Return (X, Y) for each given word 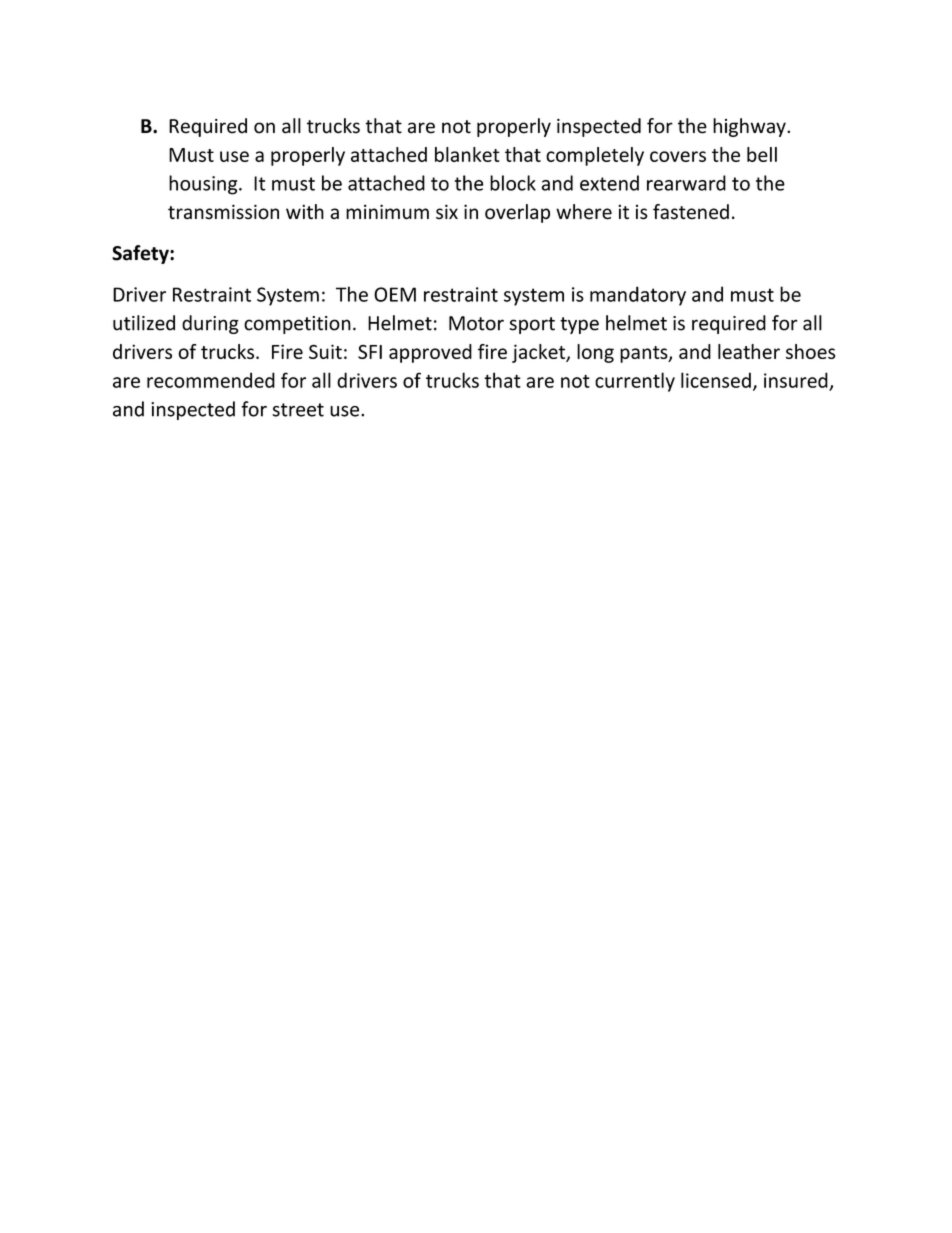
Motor (476, 323)
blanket (467, 154)
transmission (223, 212)
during (210, 324)
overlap (517, 213)
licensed (716, 380)
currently (635, 382)
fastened (691, 212)
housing (204, 185)
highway (750, 127)
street (298, 410)
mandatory (638, 296)
